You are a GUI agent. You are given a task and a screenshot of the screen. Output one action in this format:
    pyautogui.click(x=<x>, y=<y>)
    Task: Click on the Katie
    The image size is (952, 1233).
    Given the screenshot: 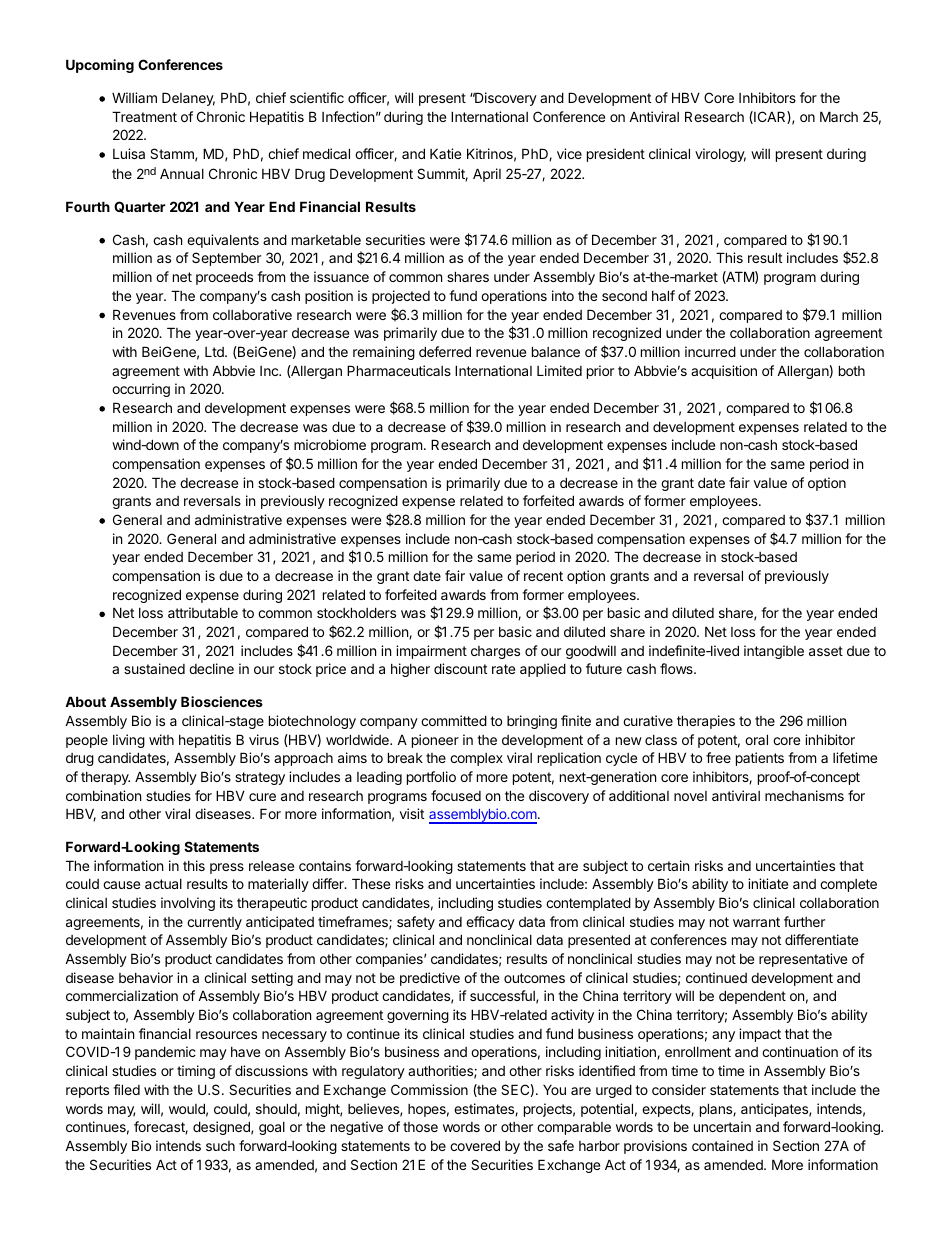 What is the action you would take?
    pyautogui.click(x=445, y=153)
